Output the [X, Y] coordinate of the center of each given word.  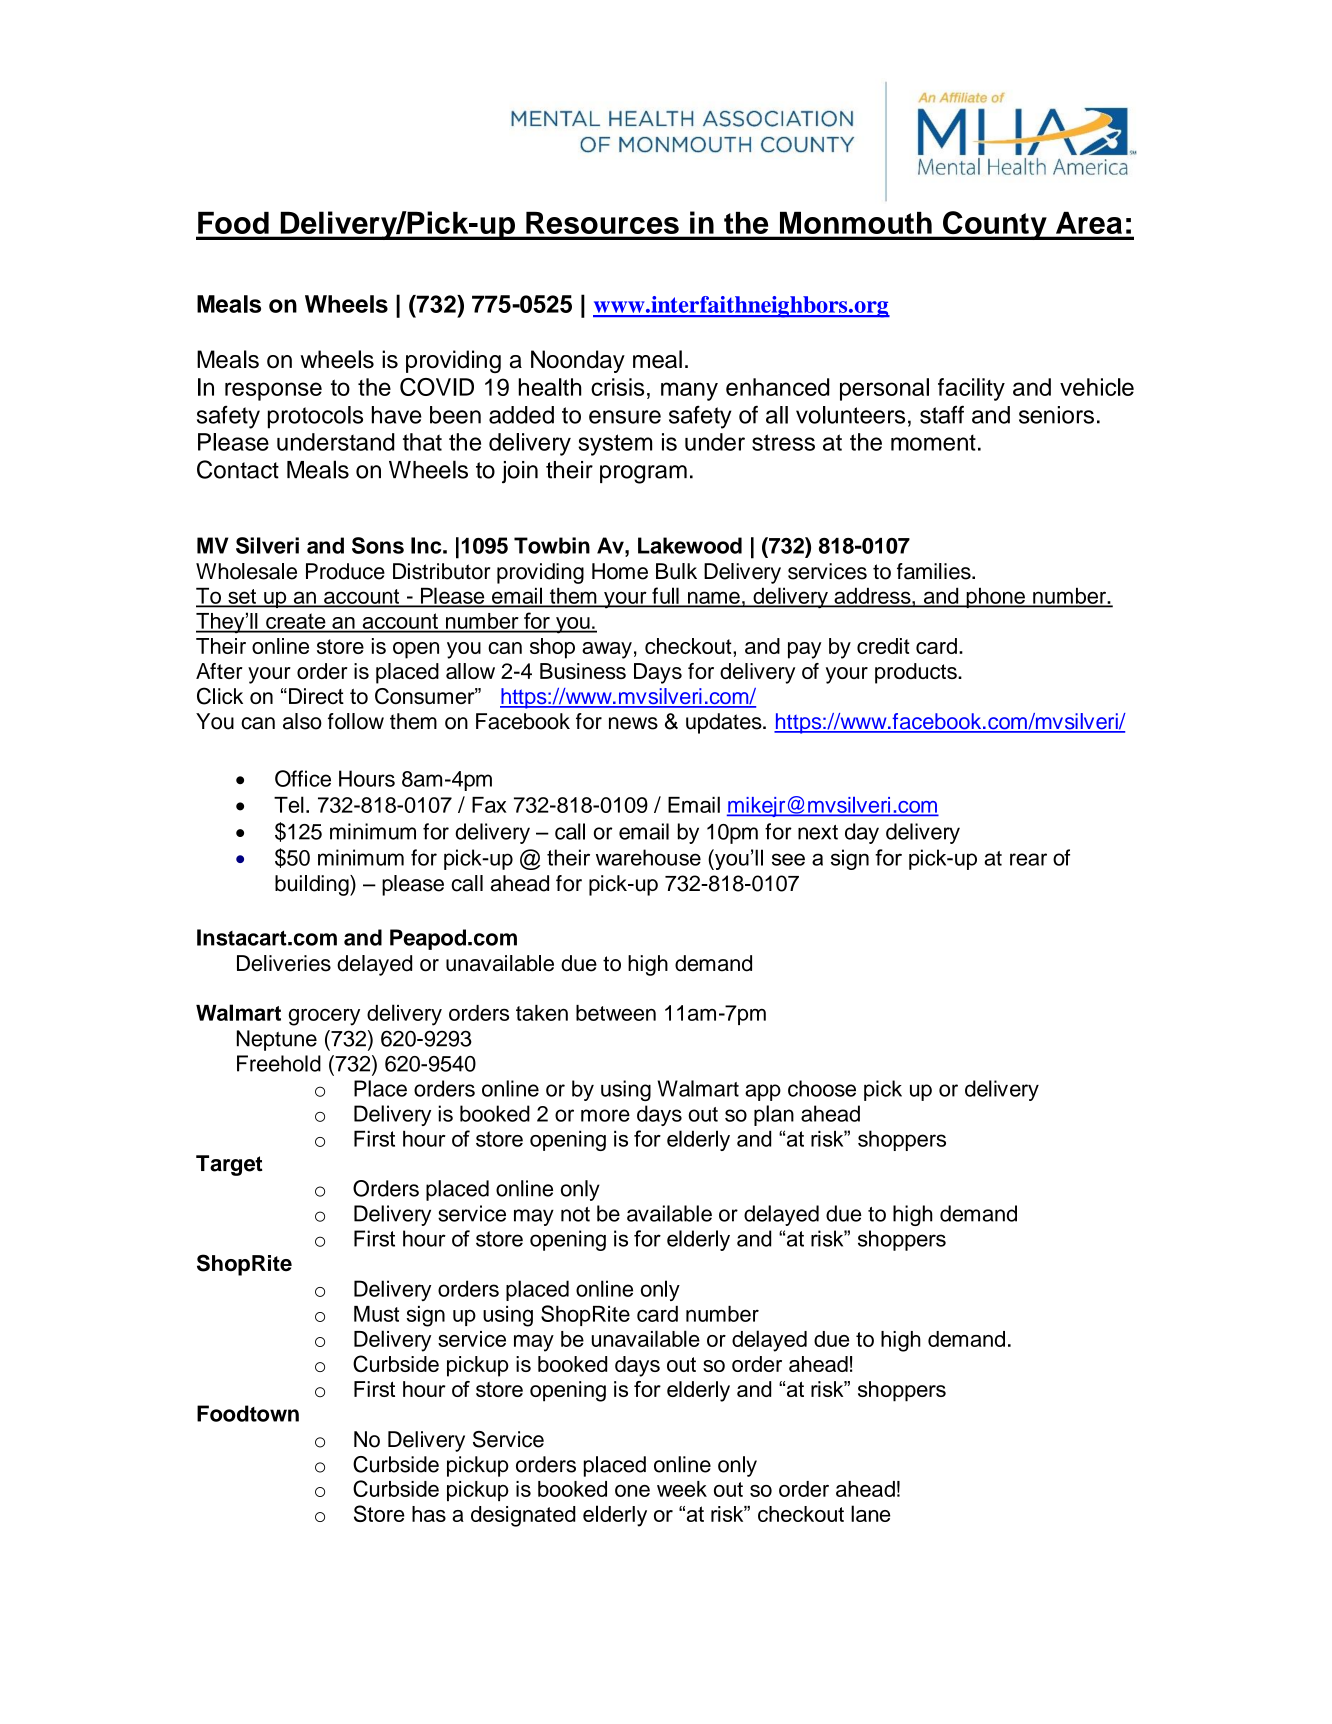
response [273, 391]
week [682, 1489]
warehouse [648, 857]
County [995, 225]
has [429, 1514]
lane [871, 1513]
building [313, 885]
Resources [602, 223]
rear [1028, 859]
